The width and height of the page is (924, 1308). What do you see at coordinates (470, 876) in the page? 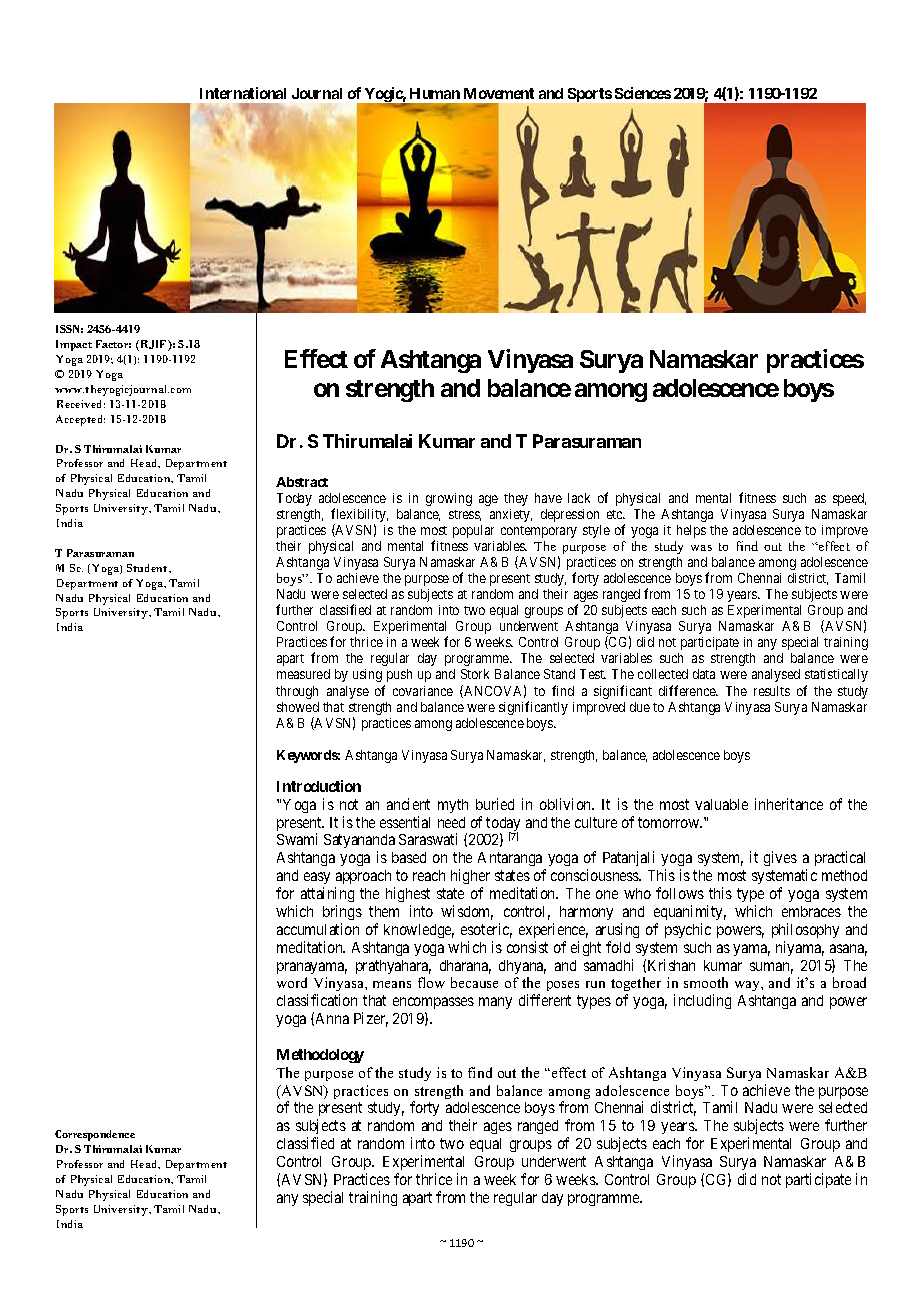
I see `higher` at bounding box center [470, 876].
